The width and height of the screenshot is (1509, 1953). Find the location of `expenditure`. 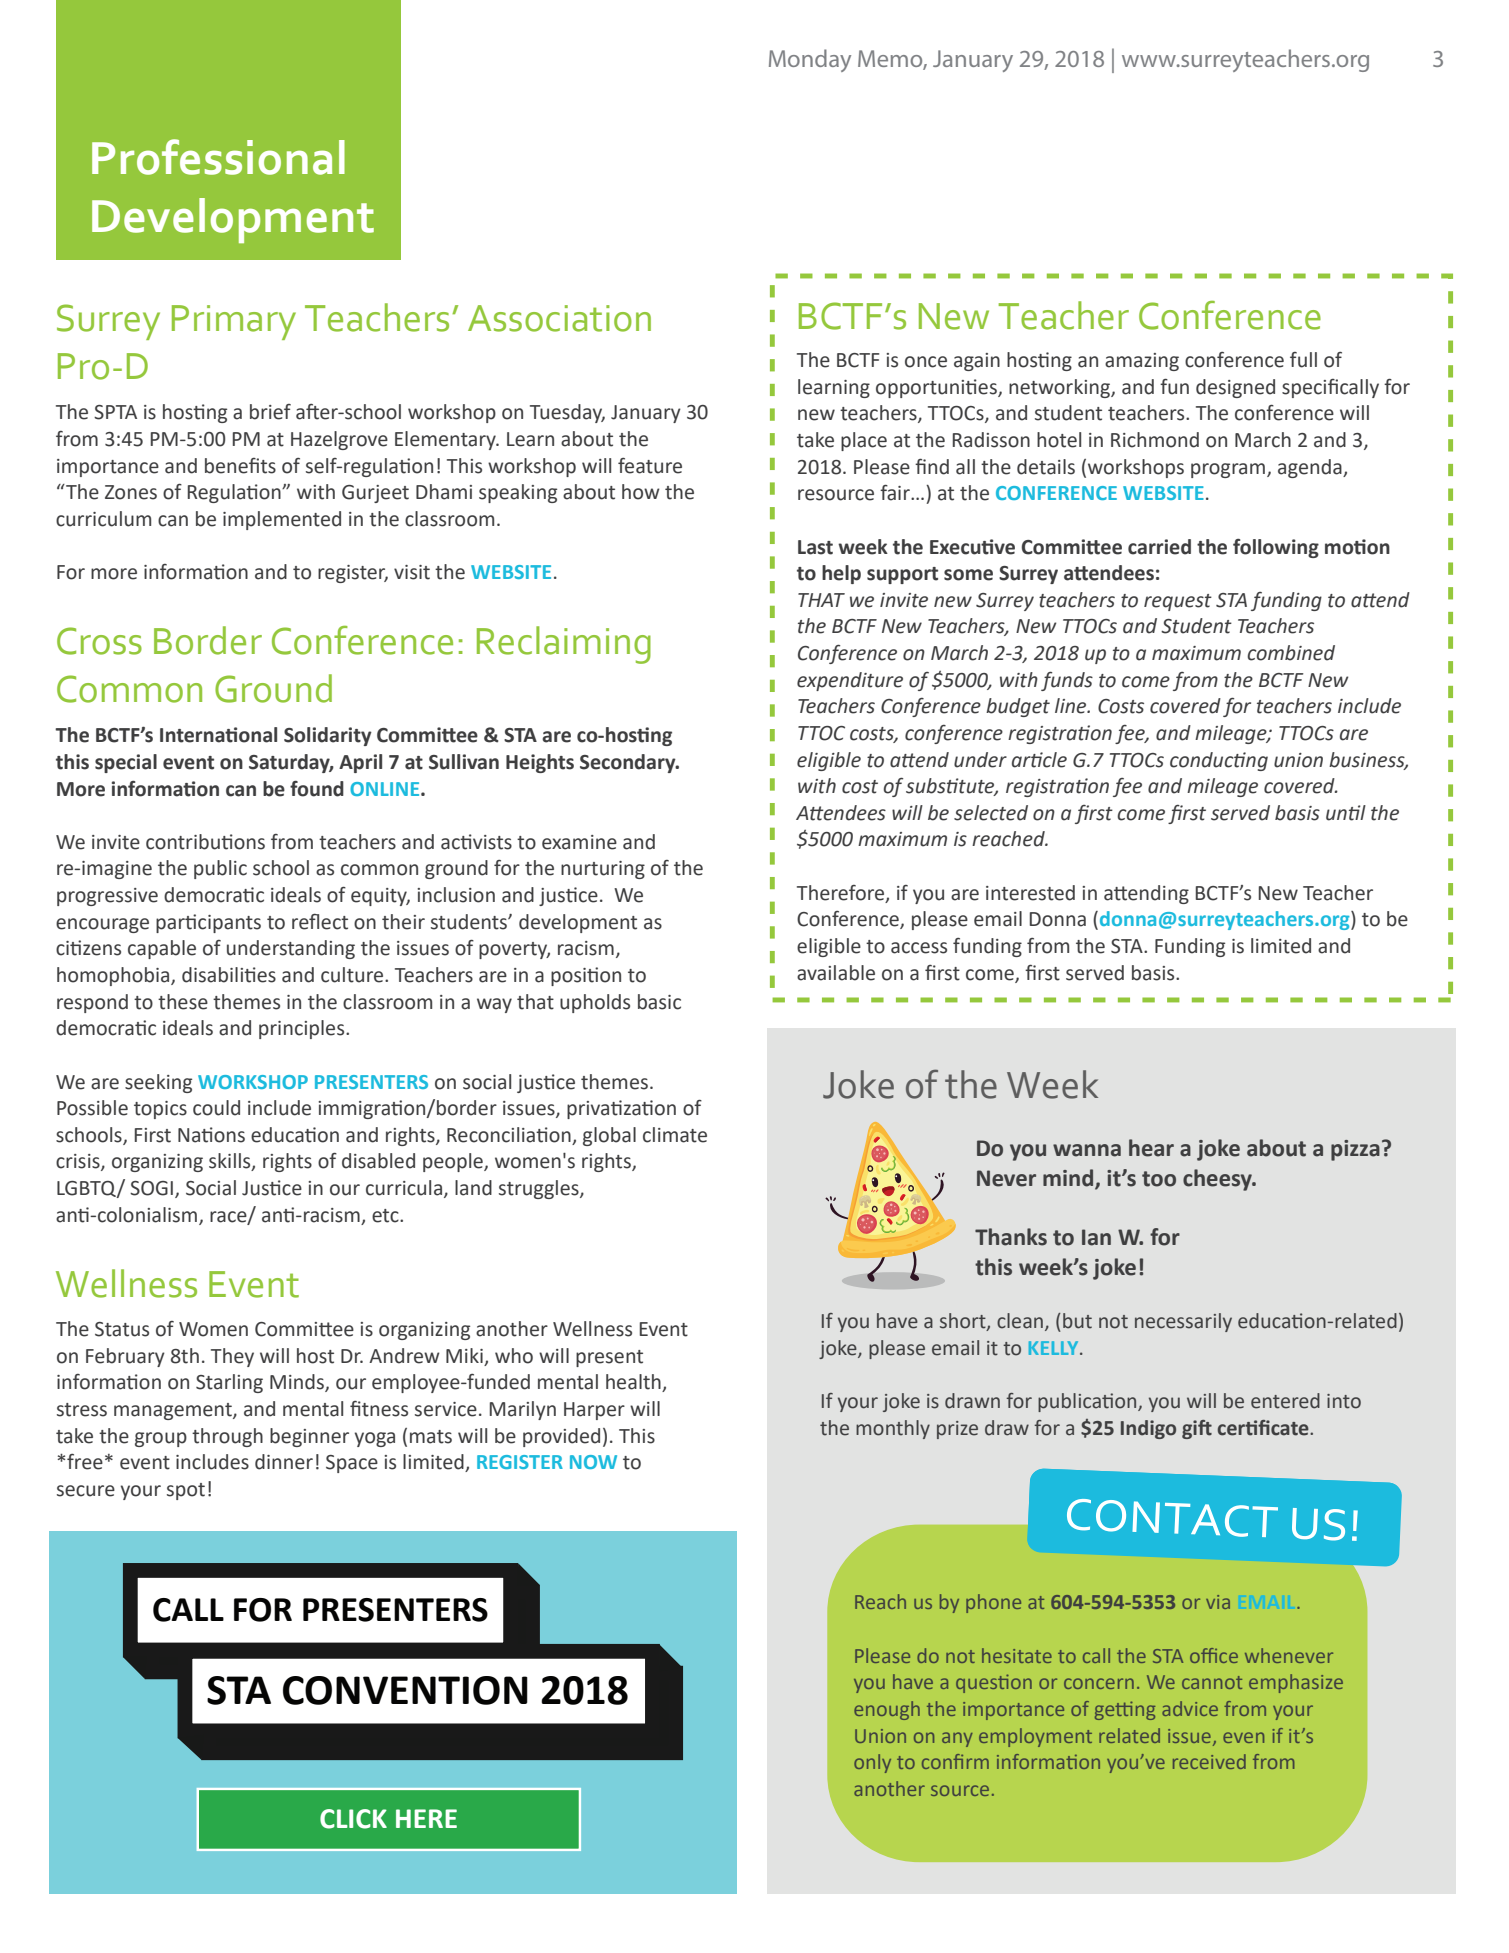

expenditure is located at coordinates (850, 681).
